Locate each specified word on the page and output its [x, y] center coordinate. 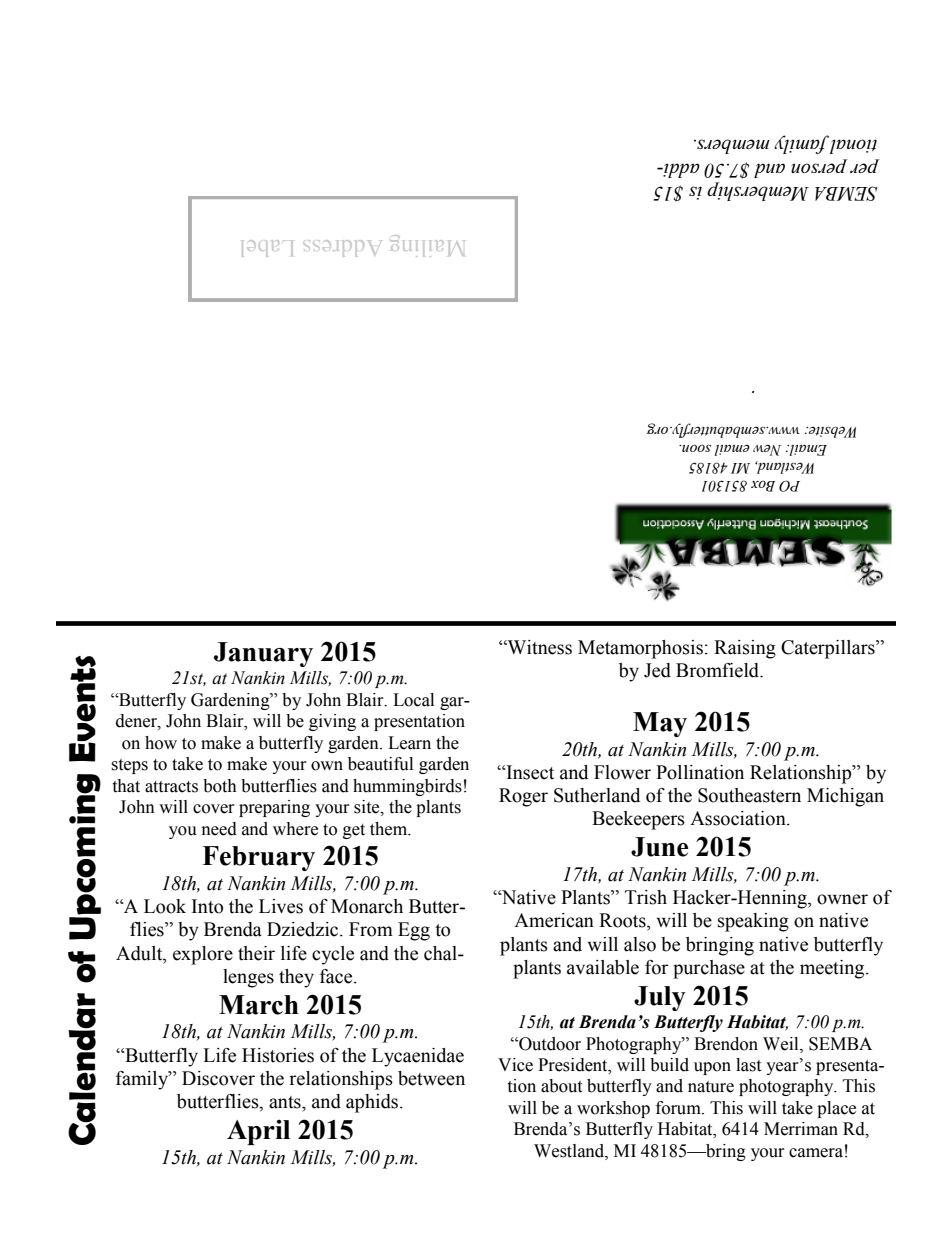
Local [413, 700]
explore [203, 955]
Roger [523, 797]
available [603, 967]
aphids [372, 1103]
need [219, 829]
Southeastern [749, 795]
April [258, 1132]
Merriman [801, 1129]
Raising [745, 649]
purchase [709, 969]
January [263, 654]
